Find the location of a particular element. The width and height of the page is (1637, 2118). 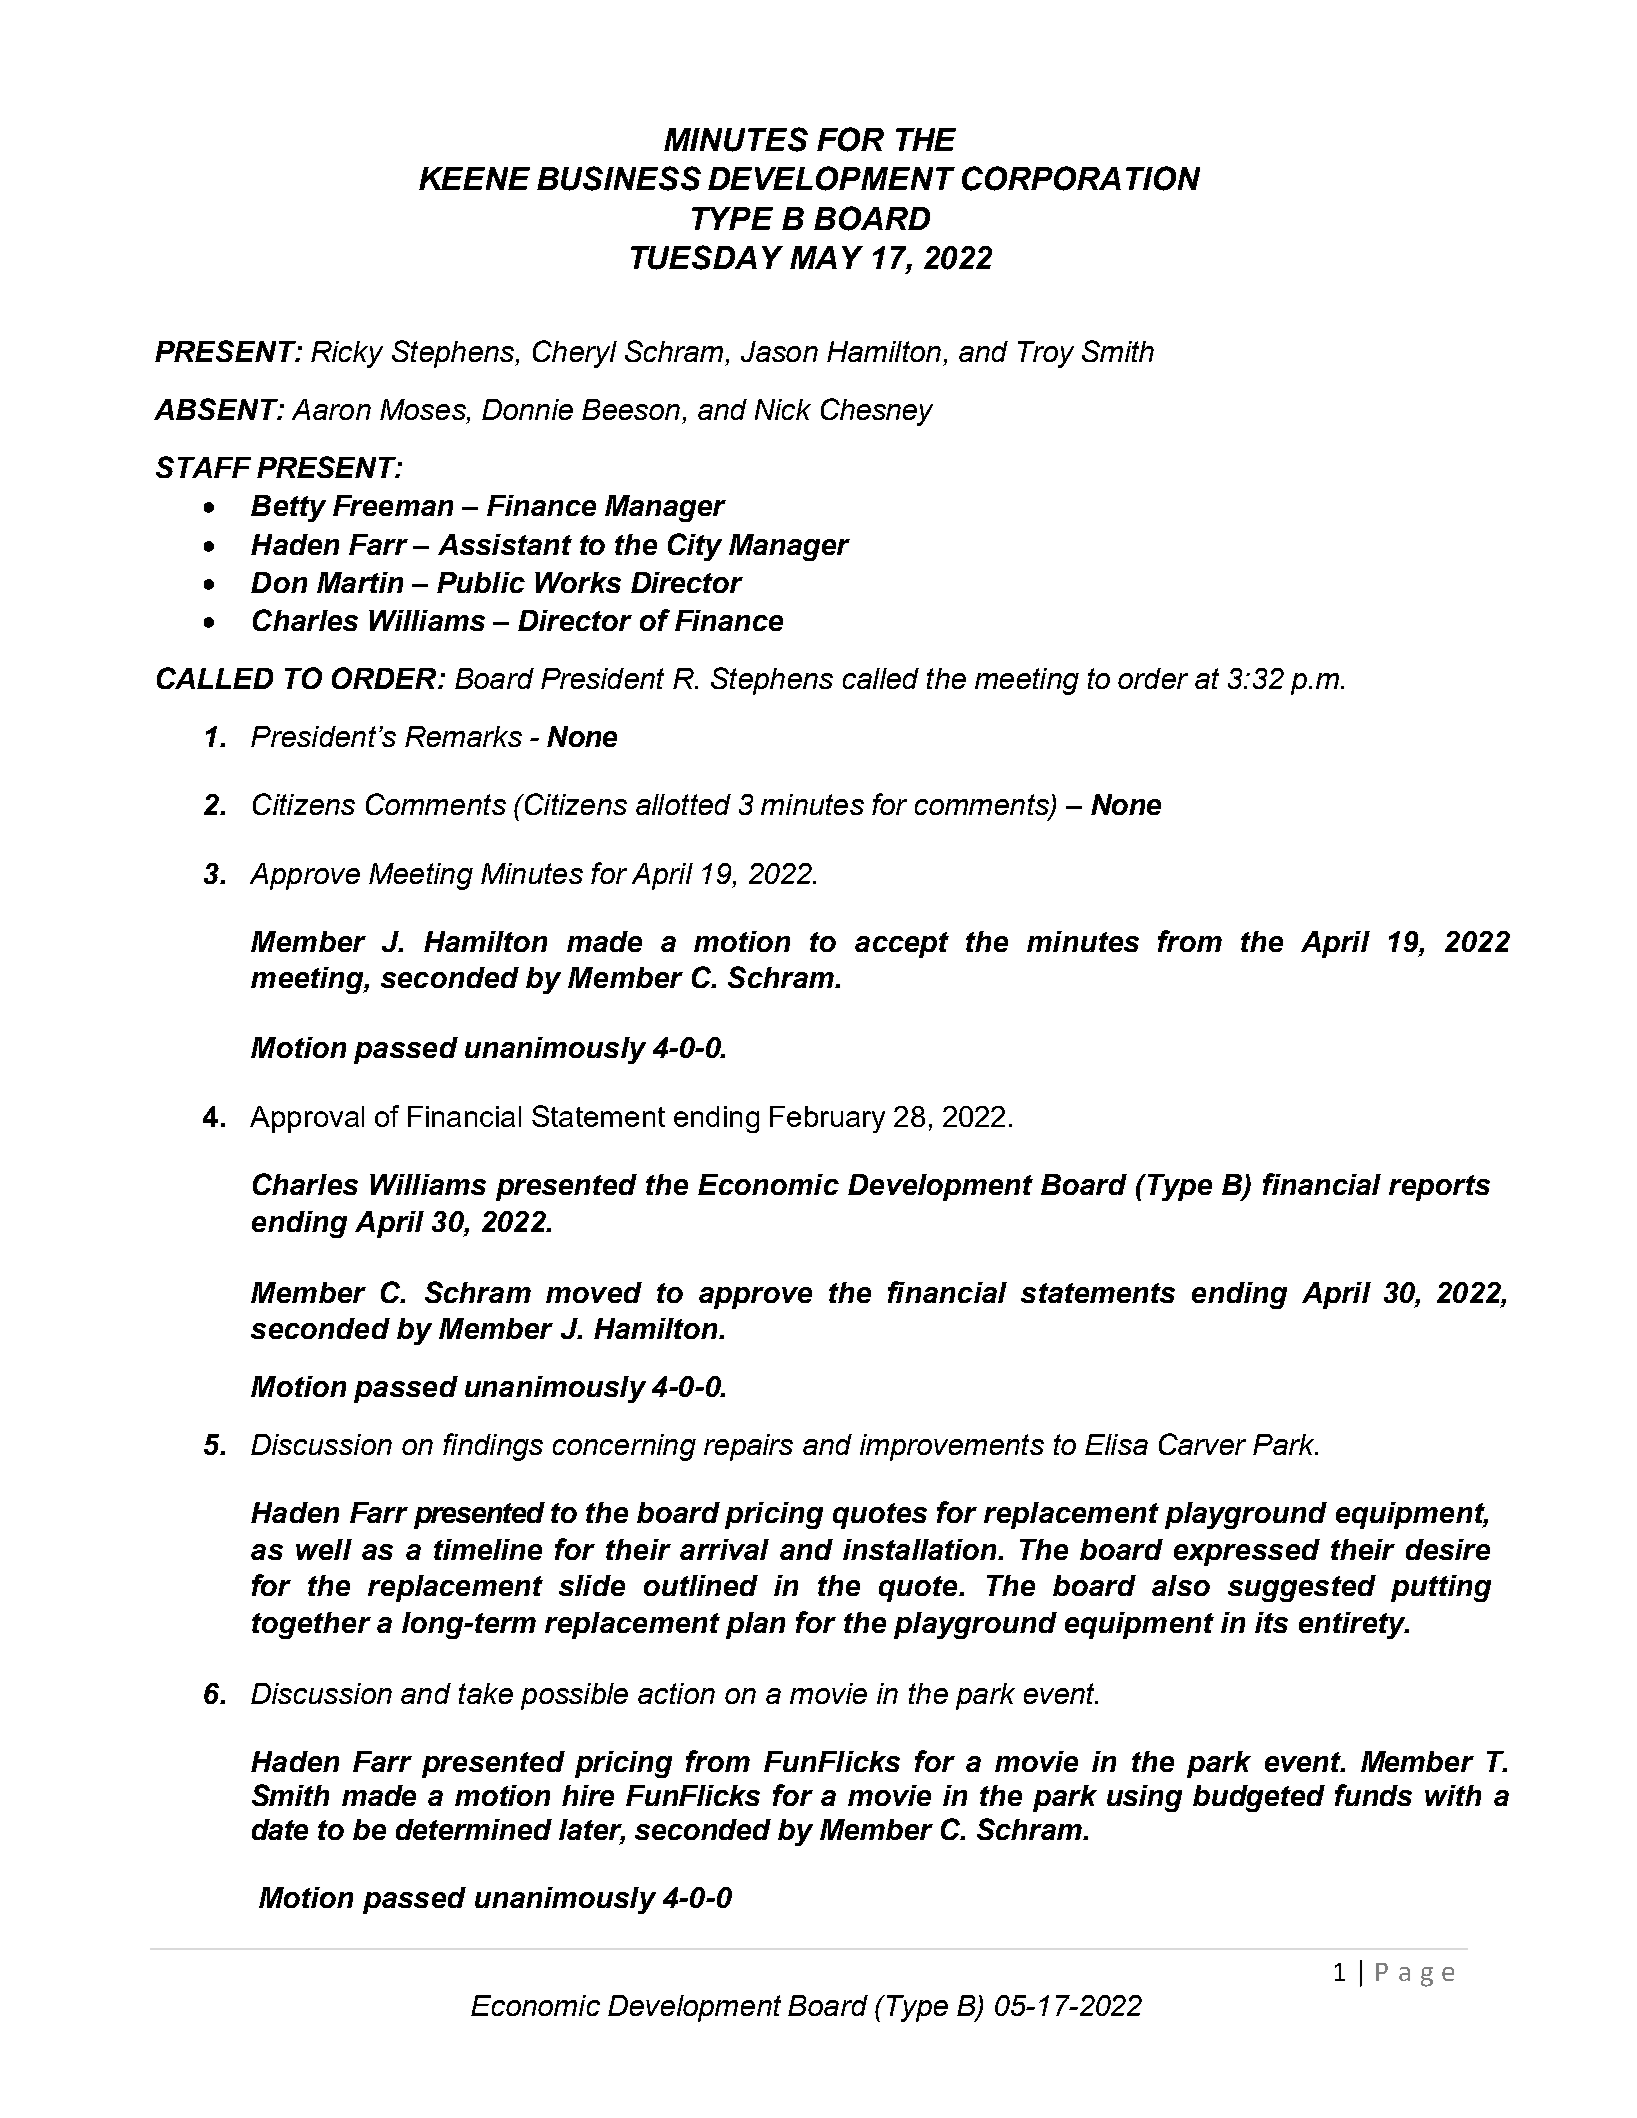

CORPORATION is located at coordinates (1081, 178).
